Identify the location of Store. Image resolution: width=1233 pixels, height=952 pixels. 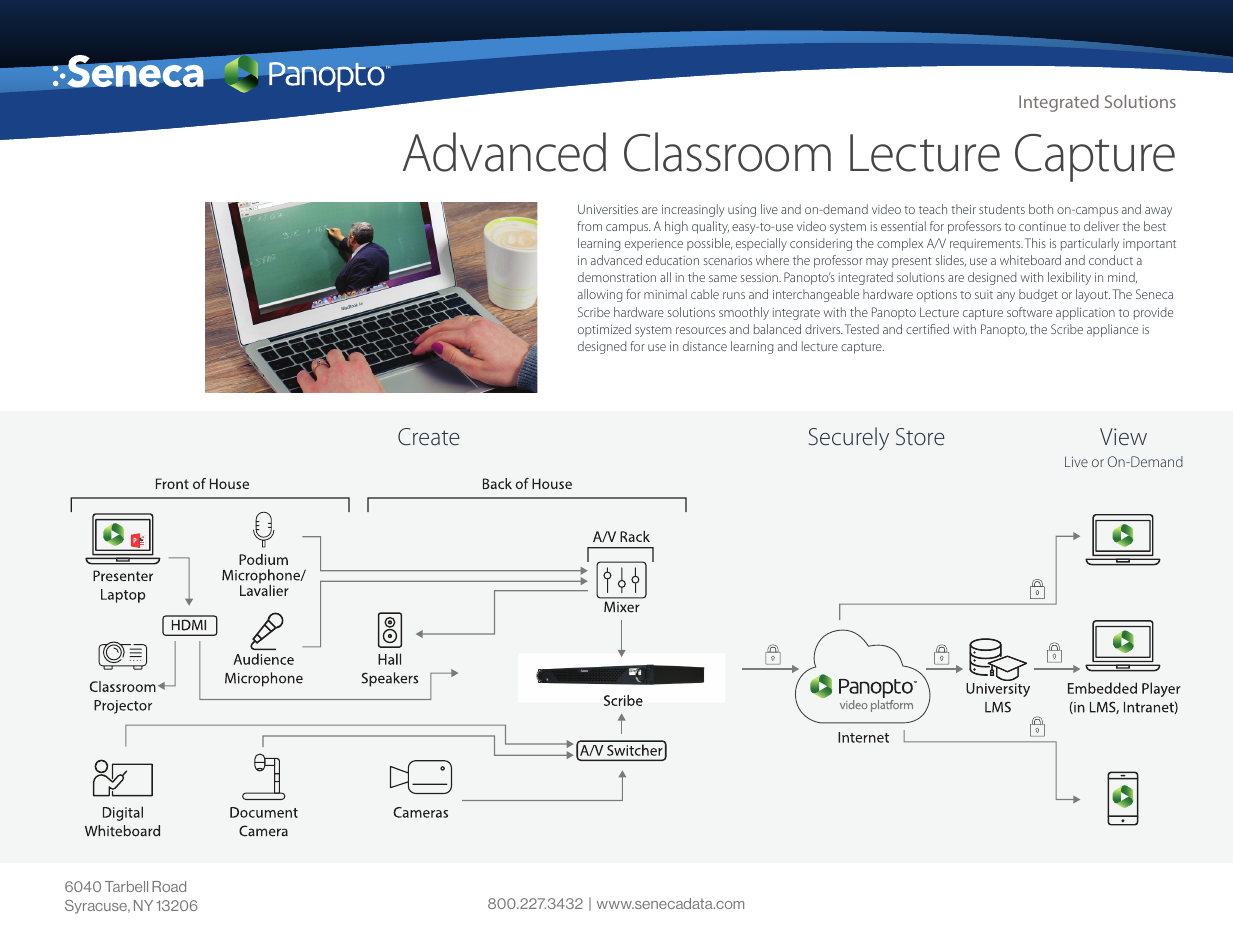
(920, 437).
